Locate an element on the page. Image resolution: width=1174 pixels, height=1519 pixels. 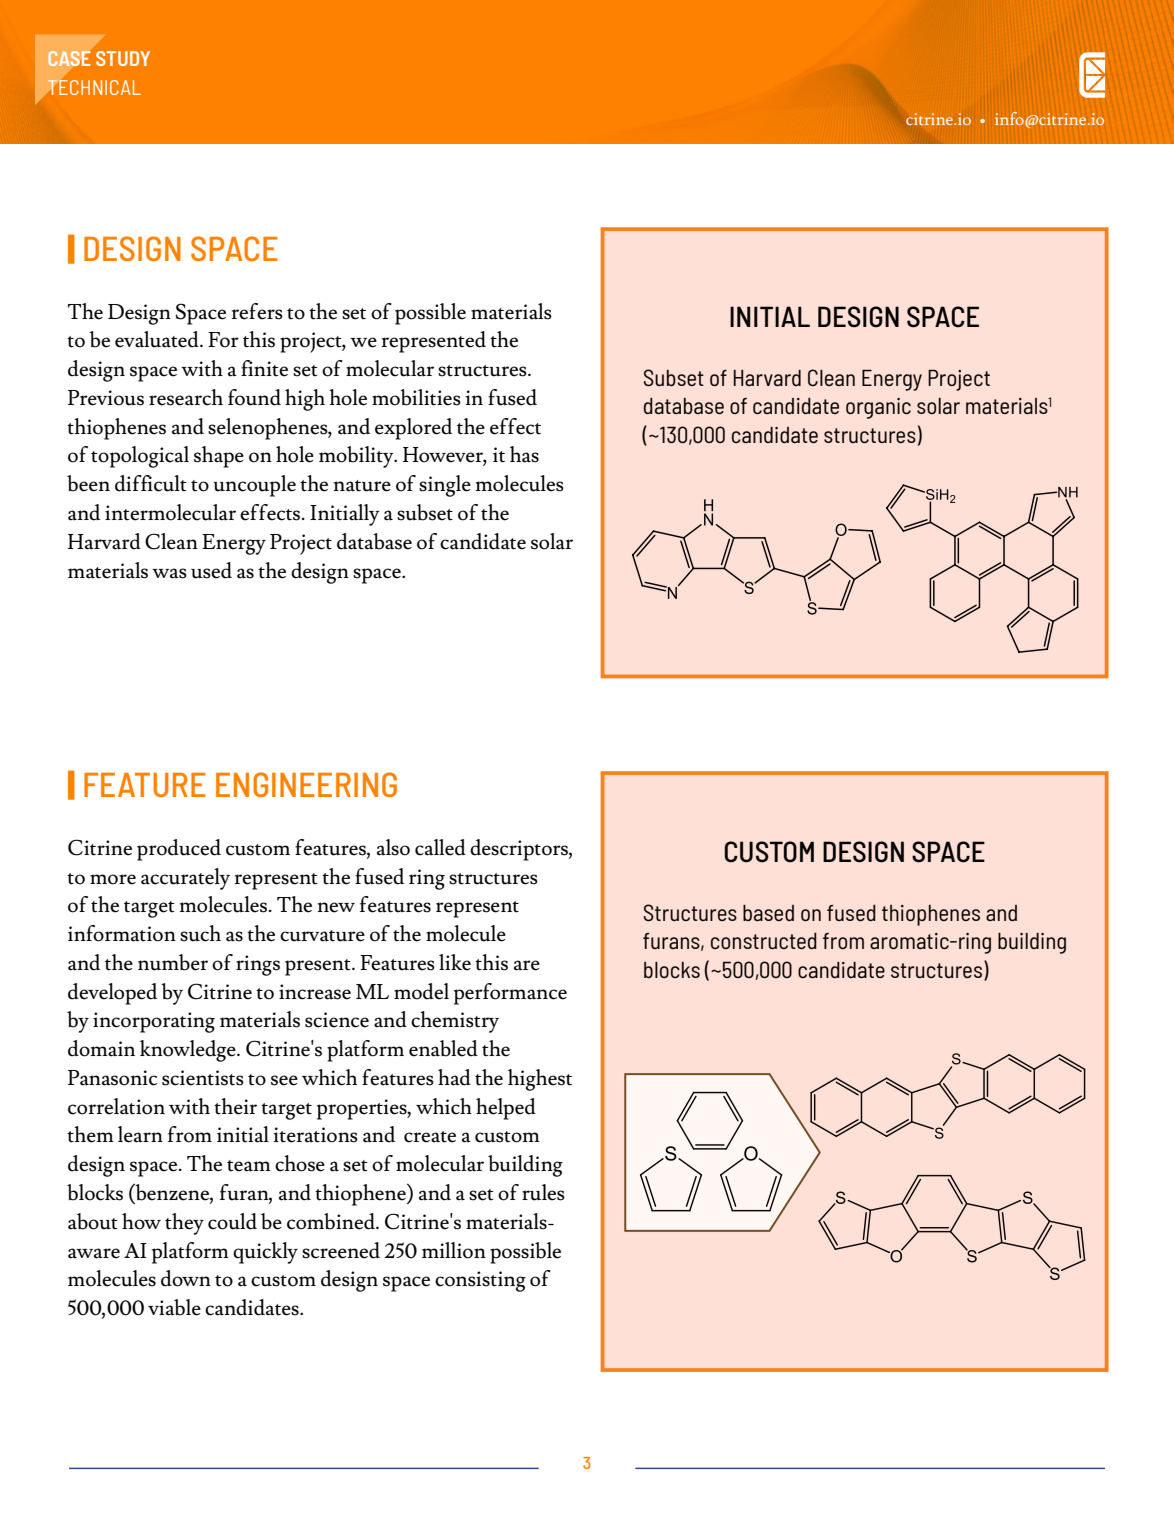
refers is located at coordinates (257, 311).
